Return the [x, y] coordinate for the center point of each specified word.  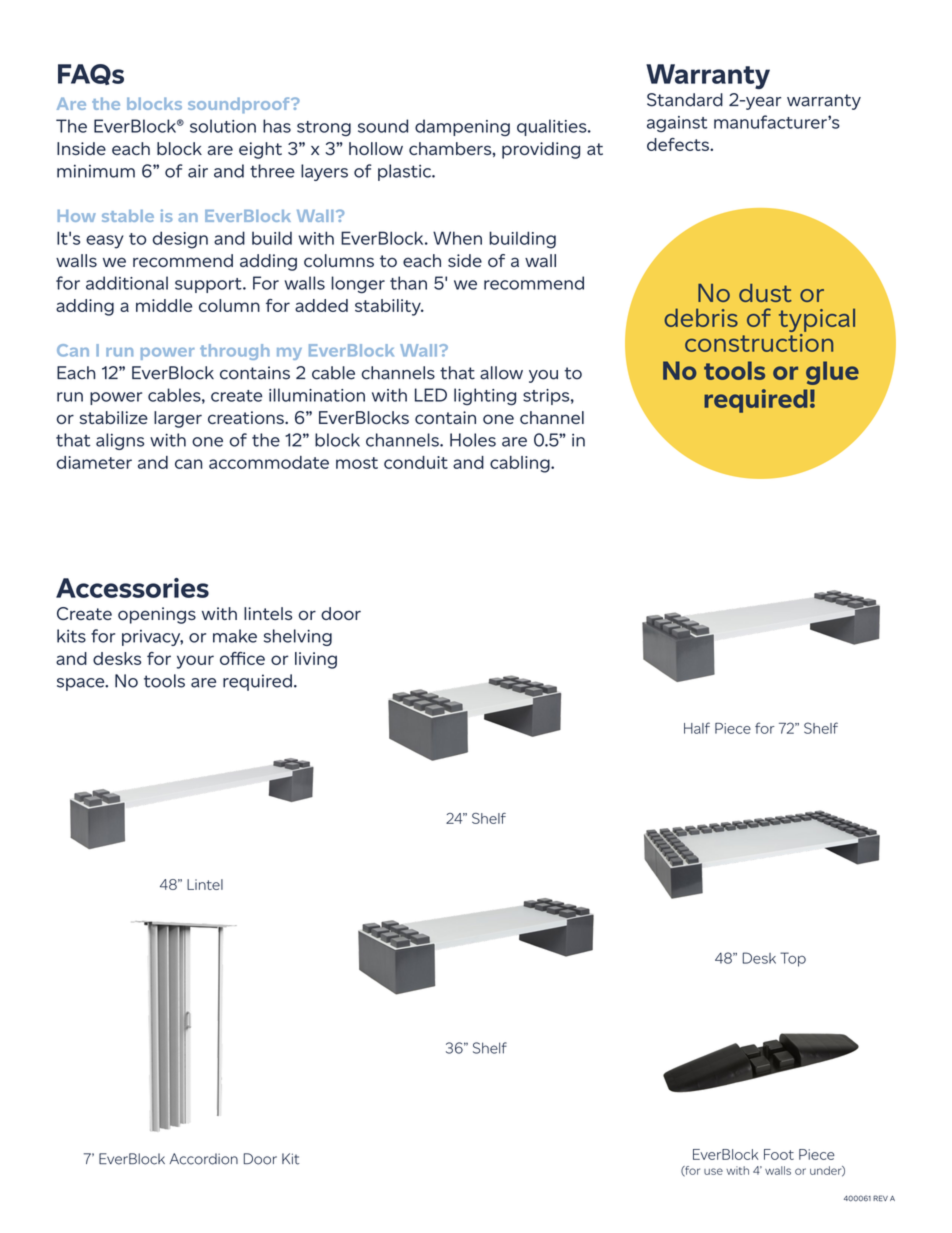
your [195, 662]
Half [697, 728]
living [316, 660]
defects [679, 144]
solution [223, 126]
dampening [462, 128]
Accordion [204, 1159]
